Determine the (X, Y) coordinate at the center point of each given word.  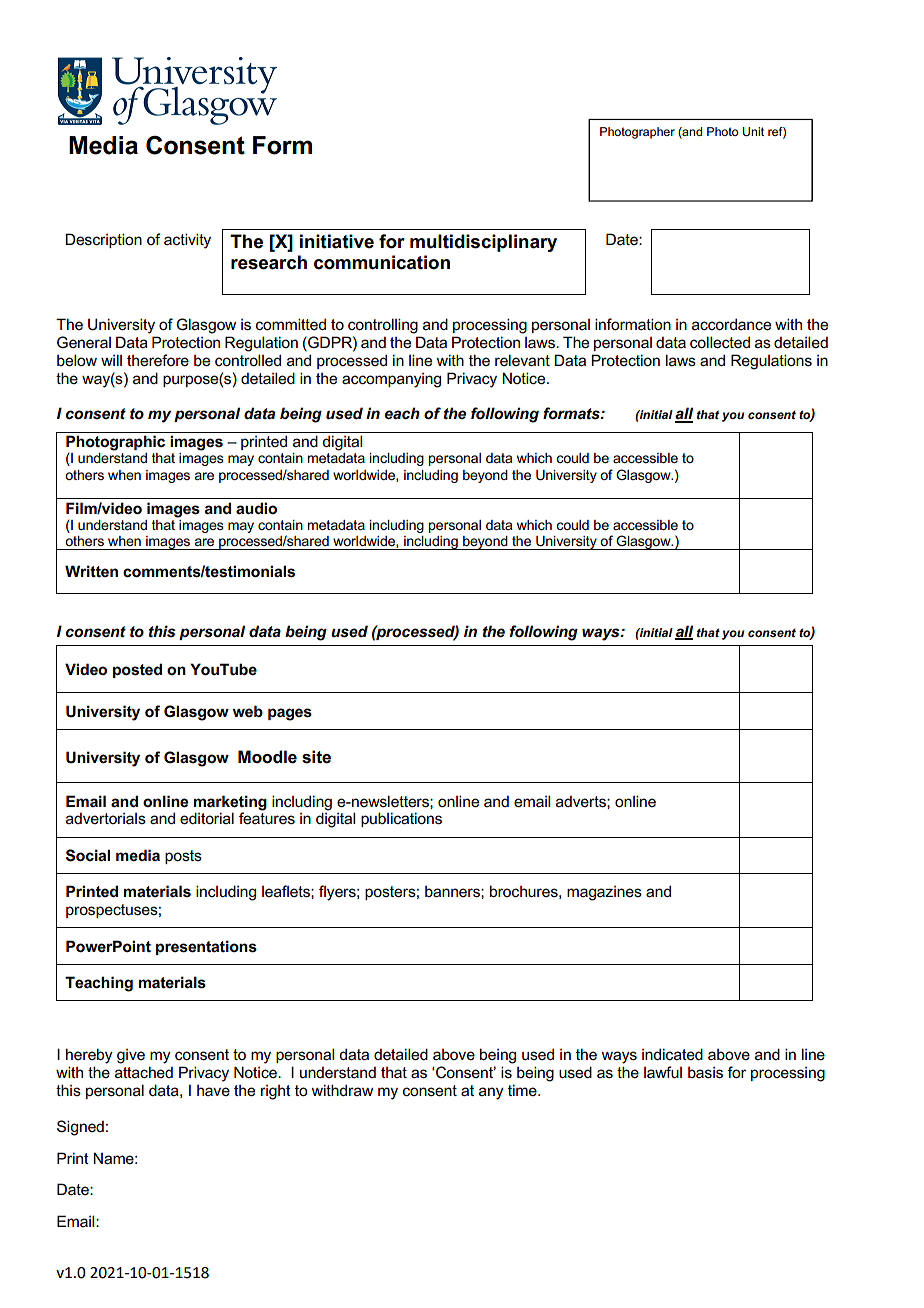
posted (137, 670)
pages (290, 714)
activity (187, 241)
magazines (604, 893)
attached (144, 1072)
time (523, 1090)
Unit (753, 131)
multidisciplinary (483, 243)
